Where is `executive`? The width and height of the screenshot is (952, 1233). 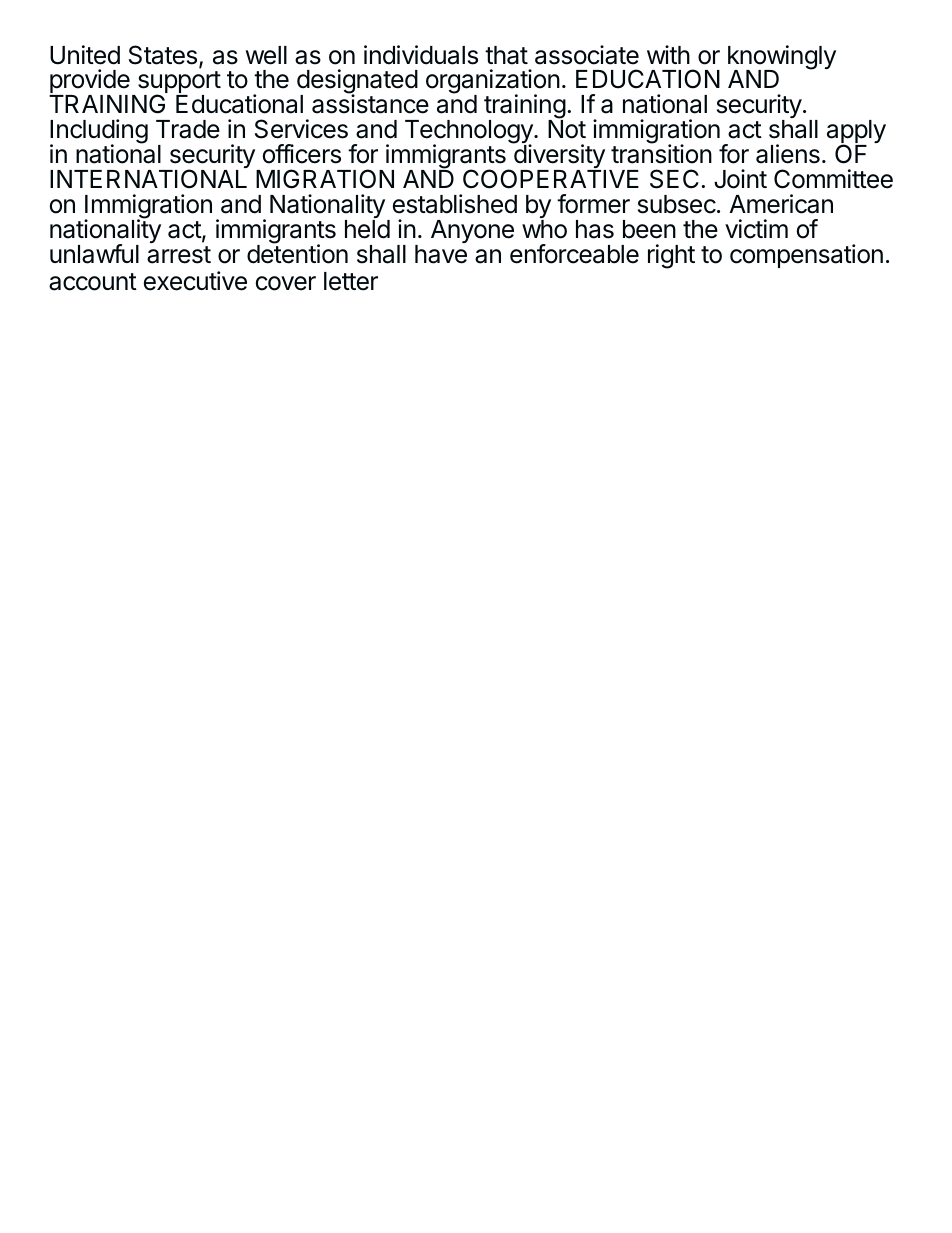 executive is located at coordinates (195, 281).
